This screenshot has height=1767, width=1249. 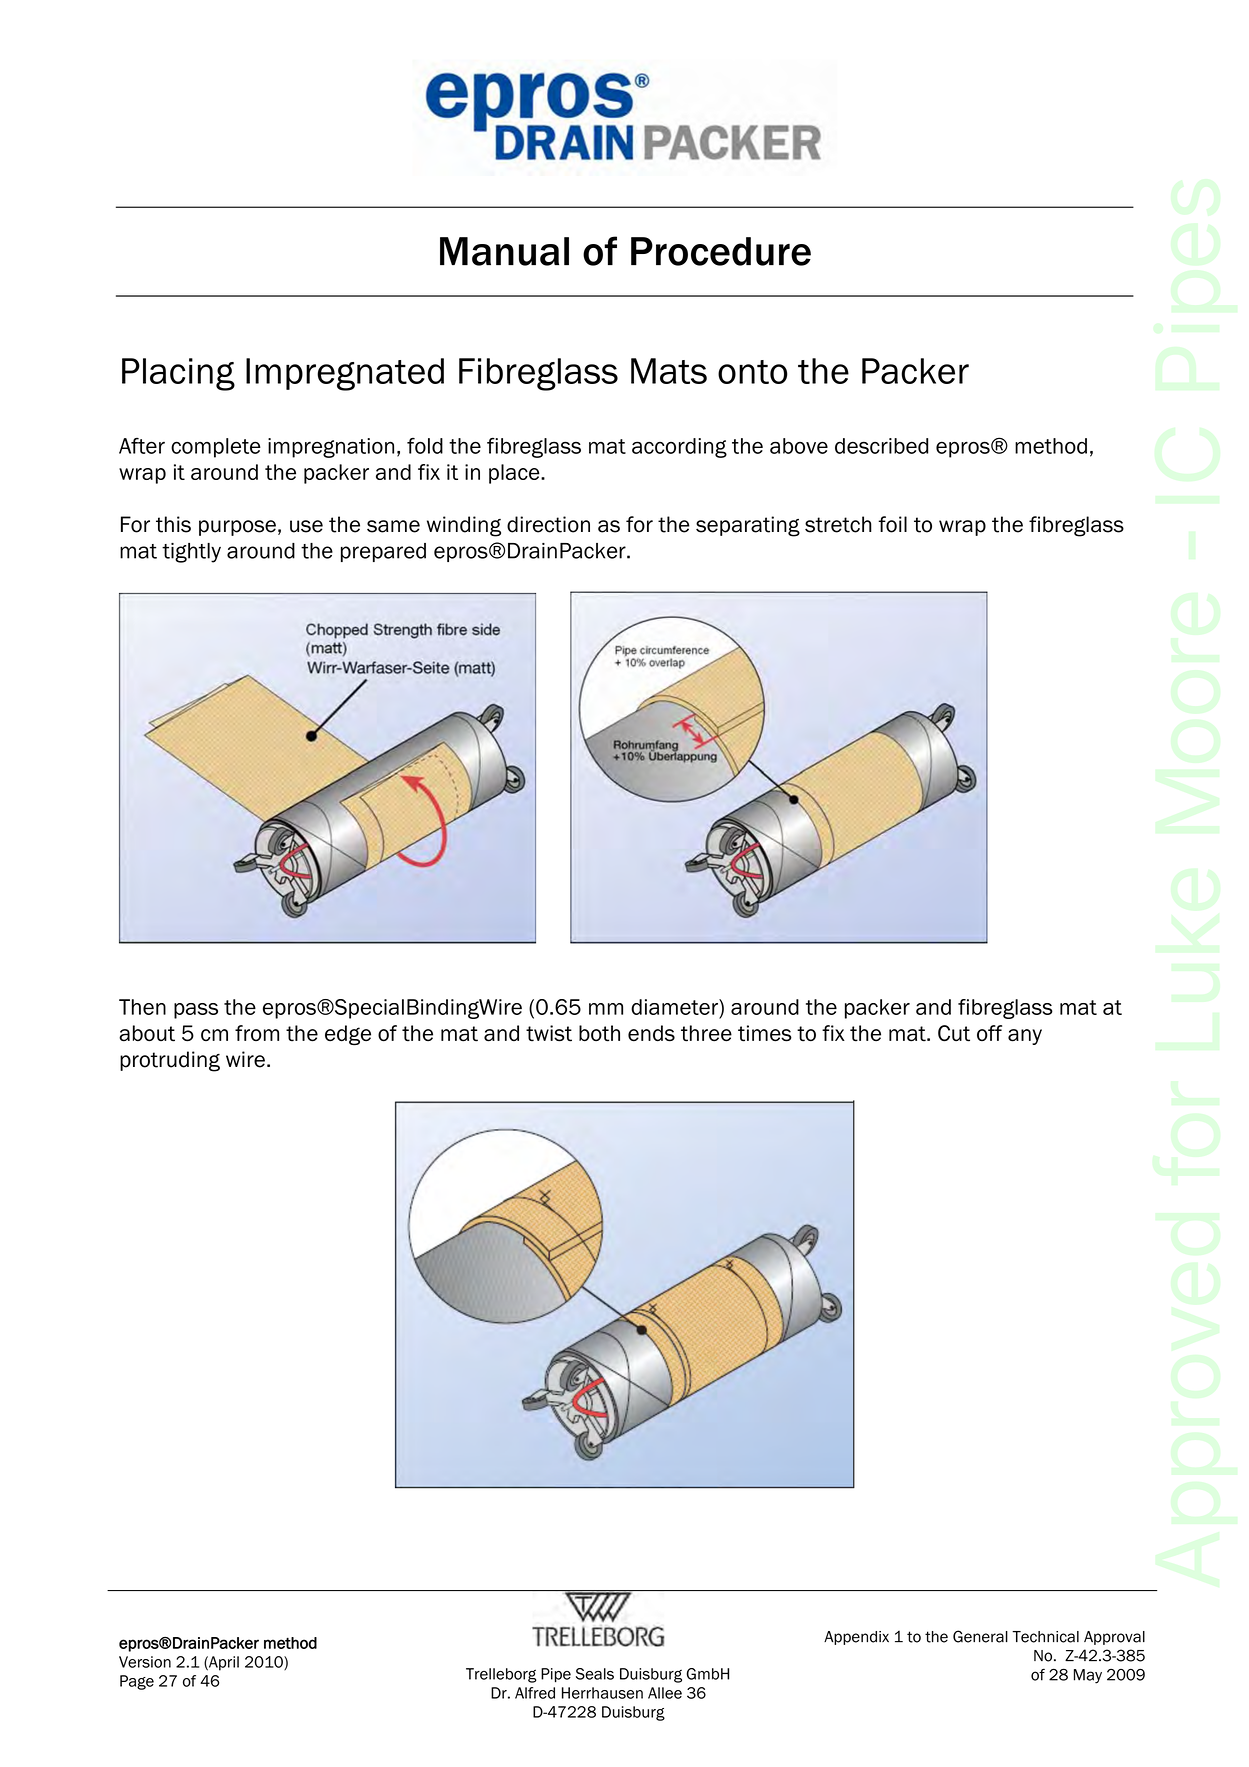 I want to click on Seals, so click(x=595, y=1674).
